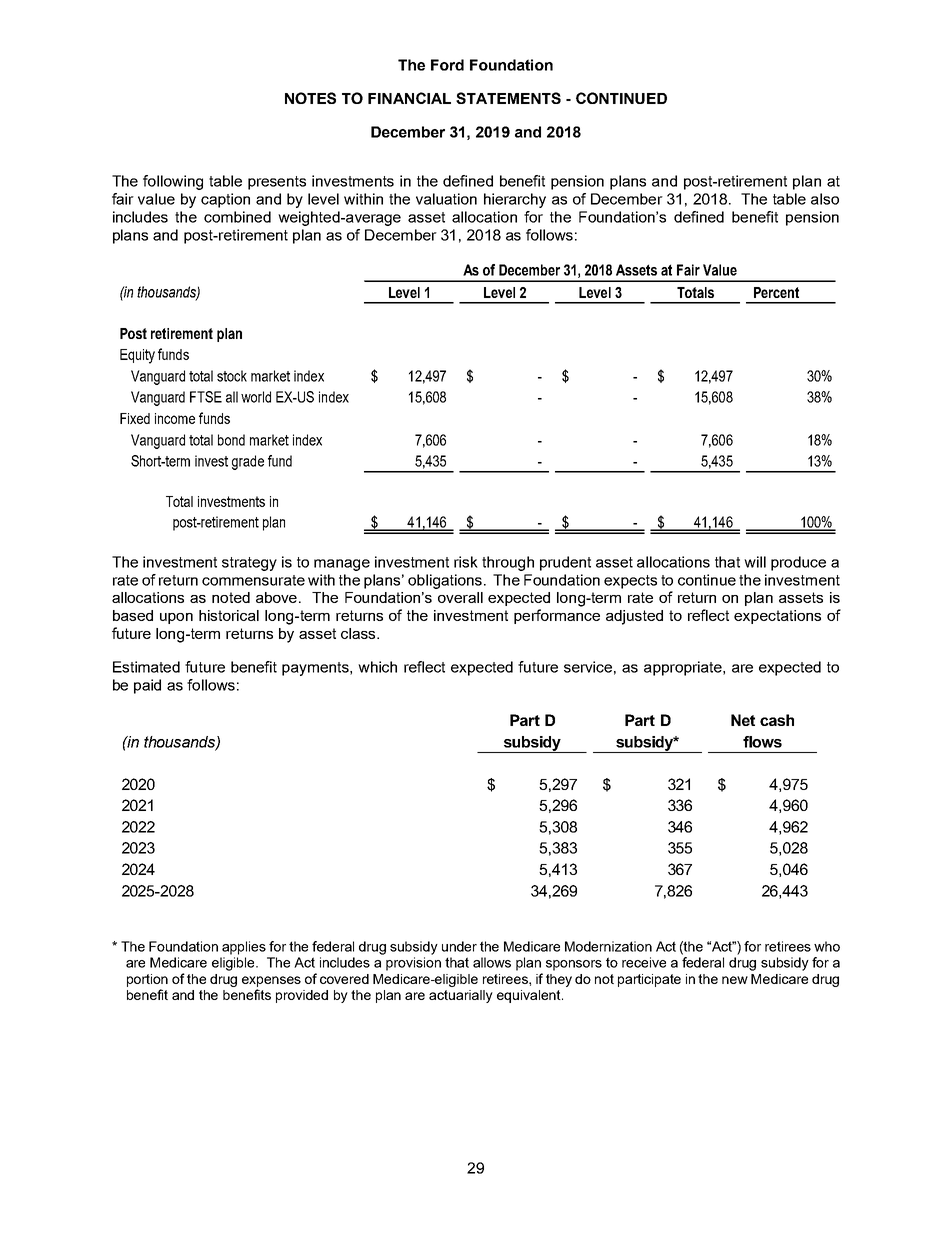 The width and height of the screenshot is (952, 1233). I want to click on risk, so click(466, 562).
